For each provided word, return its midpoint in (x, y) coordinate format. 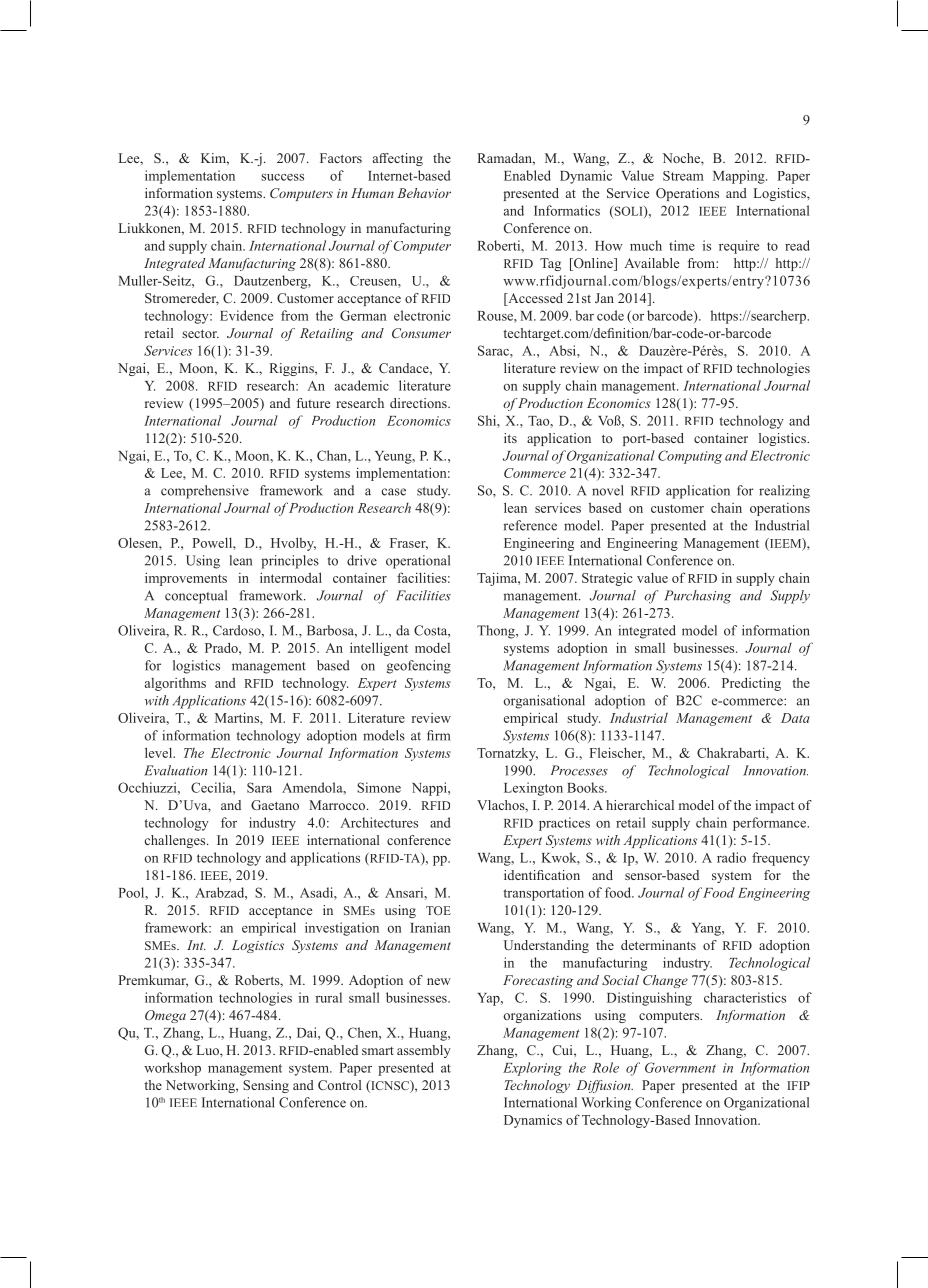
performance (770, 824)
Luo (209, 1050)
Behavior (424, 193)
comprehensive (205, 492)
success (282, 177)
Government (680, 1067)
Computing (690, 457)
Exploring (532, 1069)
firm (438, 735)
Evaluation (175, 770)
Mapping (740, 177)
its (510, 438)
